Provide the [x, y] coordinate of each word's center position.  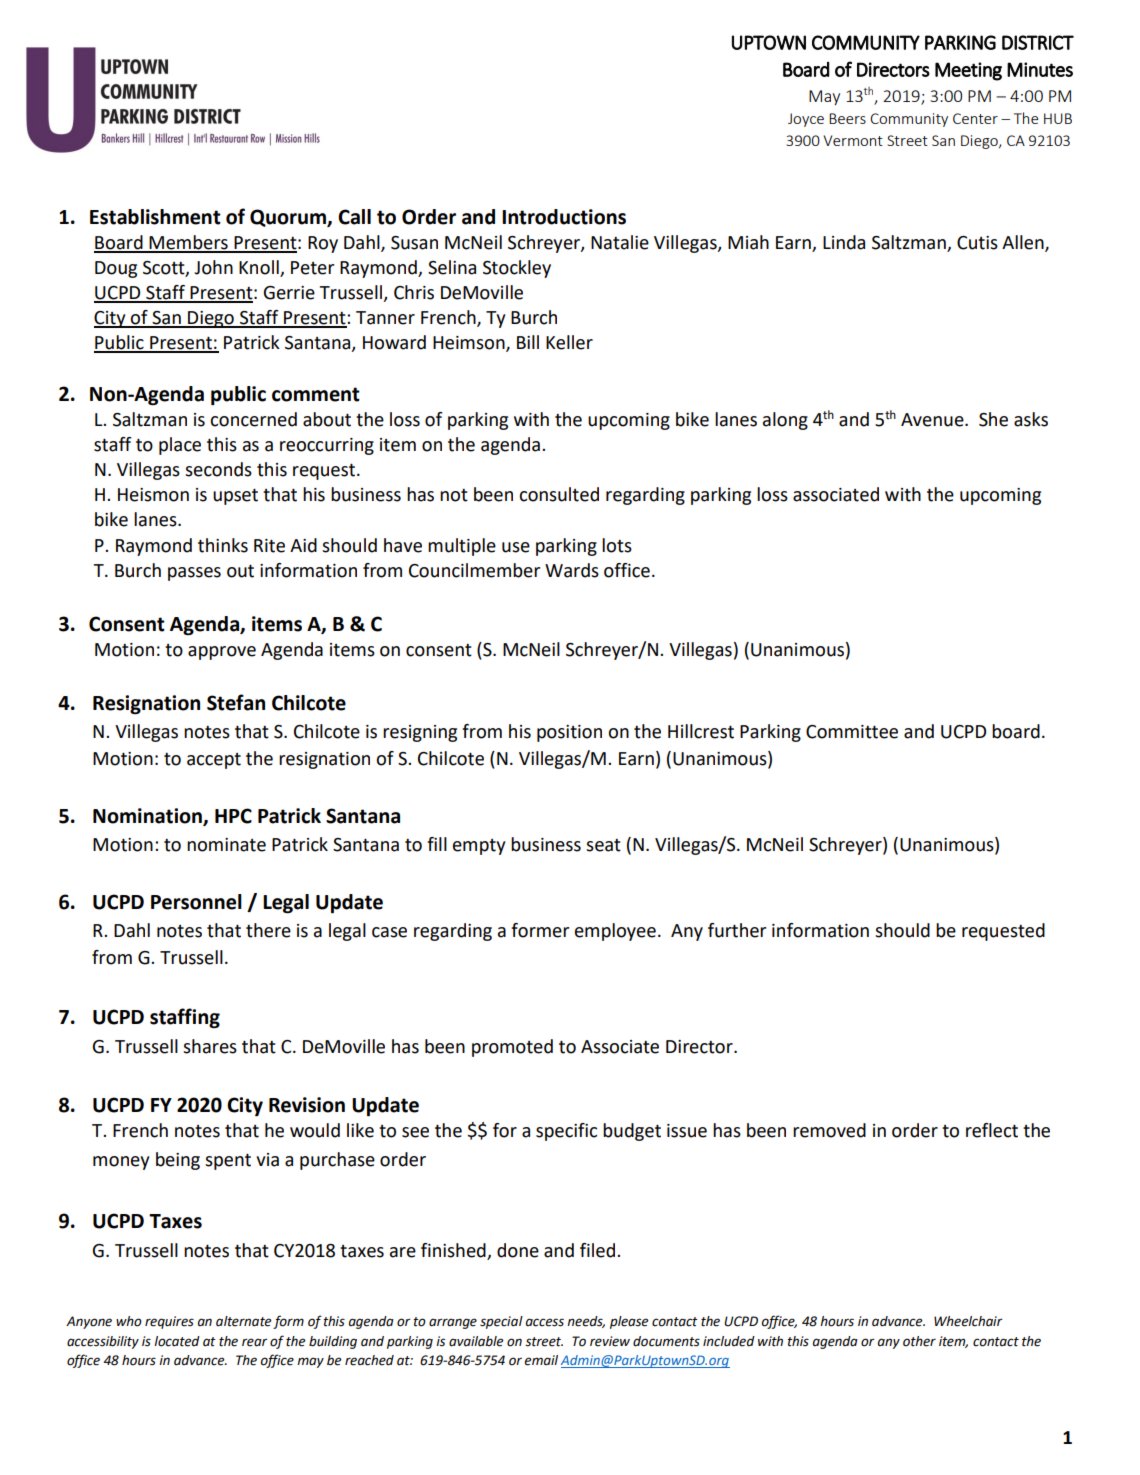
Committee [852, 732]
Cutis [977, 243]
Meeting [968, 71]
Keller [569, 342]
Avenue [933, 420]
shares [210, 1046]
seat [603, 845]
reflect [992, 1130]
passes [194, 574]
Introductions [564, 217]
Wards [572, 570]
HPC [233, 816]
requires [169, 1322]
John [213, 267]
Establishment [155, 217]
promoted [512, 1048]
